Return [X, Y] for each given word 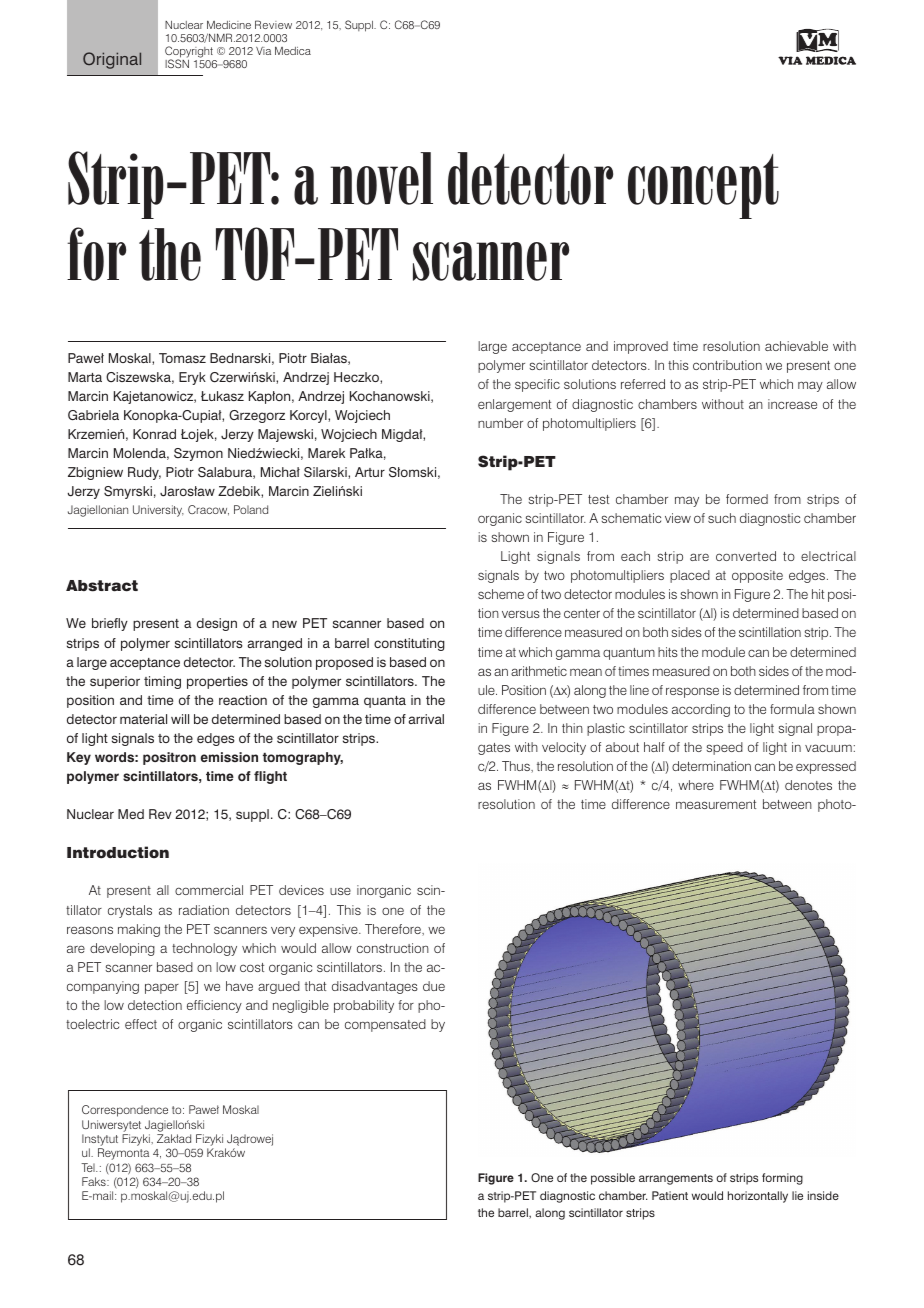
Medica [293, 50]
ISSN [177, 62]
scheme [501, 594]
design [217, 624]
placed [690, 576]
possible [613, 1179]
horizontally [758, 1197]
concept [703, 186]
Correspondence [125, 1111]
